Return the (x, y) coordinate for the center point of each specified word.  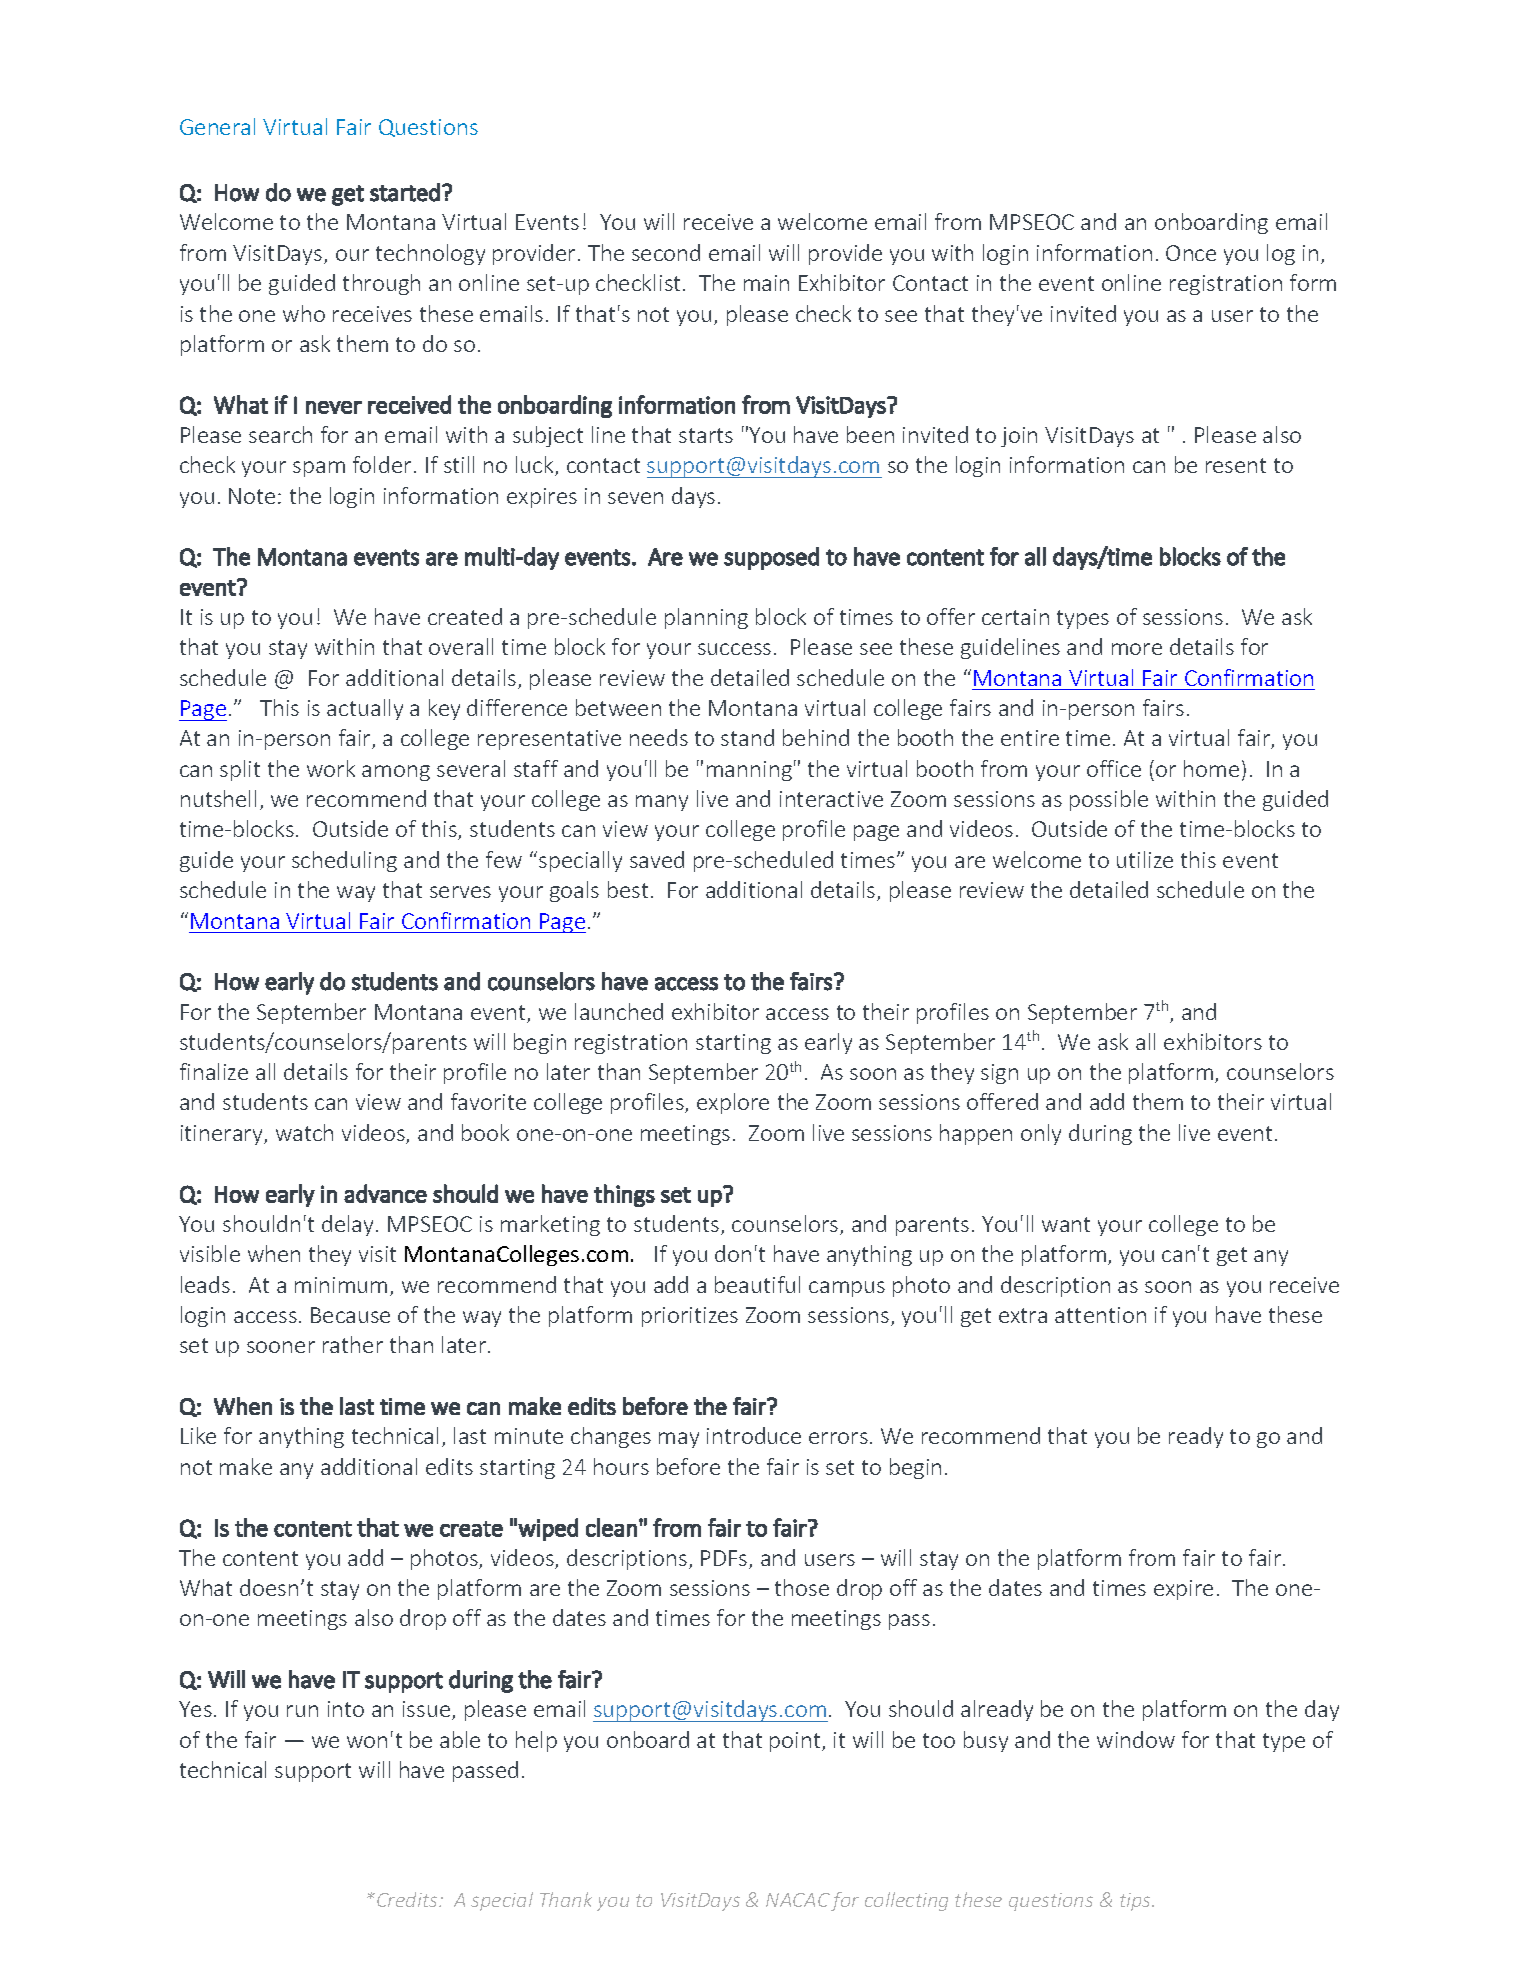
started (405, 192)
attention (1100, 1315)
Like (198, 1435)
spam (319, 469)
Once (1191, 253)
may (679, 1440)
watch (304, 1132)
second (666, 252)
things (624, 1195)
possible (1109, 800)
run (302, 1711)
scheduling (344, 861)
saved (657, 859)
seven (635, 498)
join (1019, 437)
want (1066, 1224)
